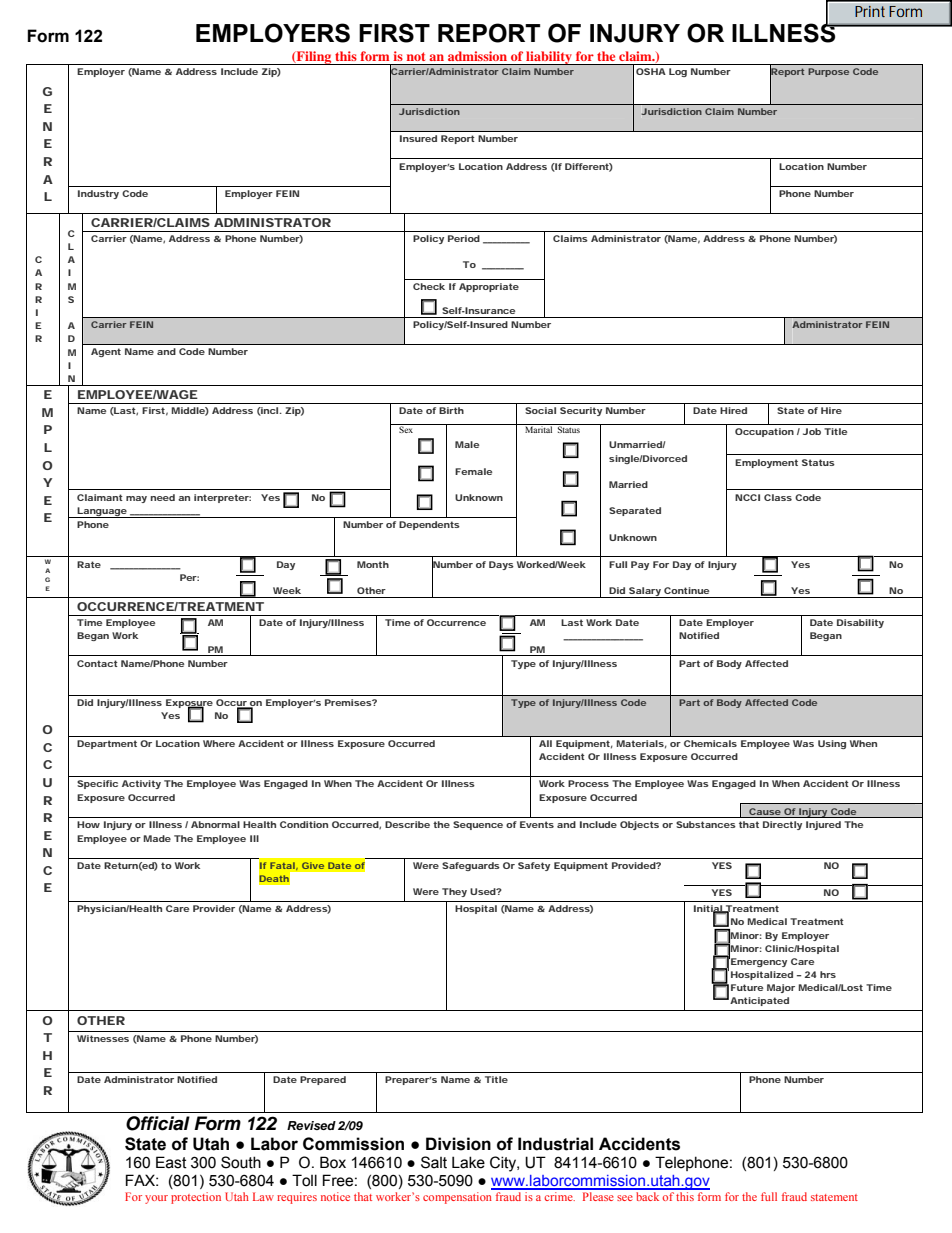  I want to click on Lake, so click(468, 1162).
